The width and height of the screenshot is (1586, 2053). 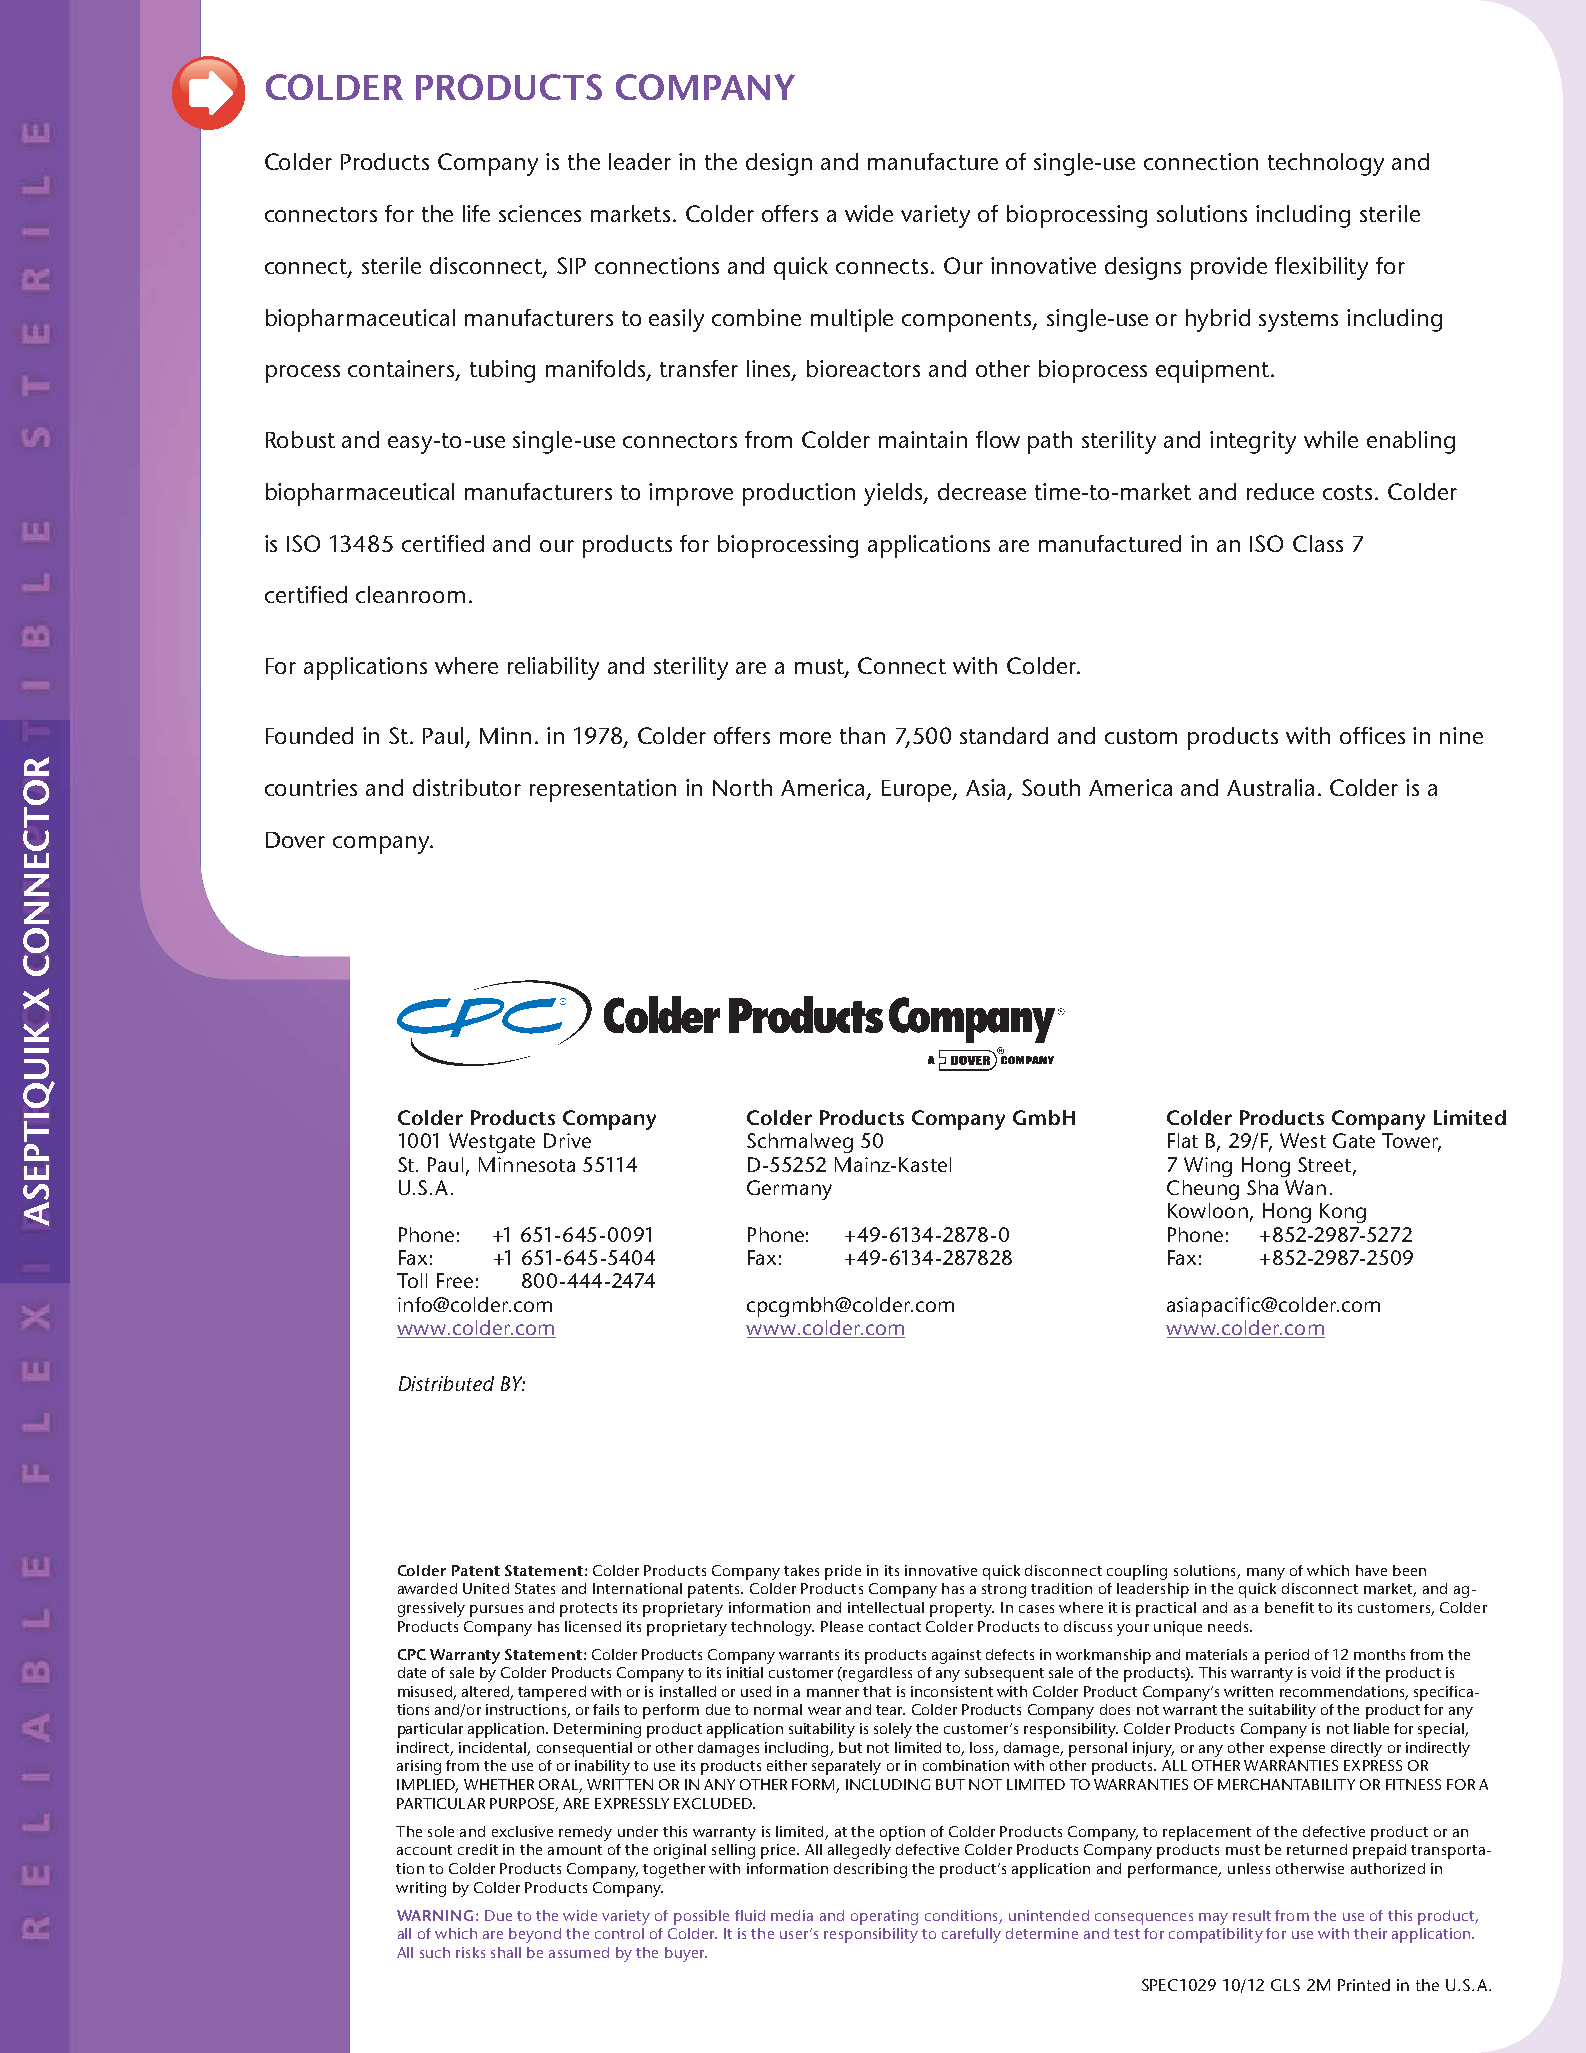 I want to click on multiple, so click(x=852, y=320).
